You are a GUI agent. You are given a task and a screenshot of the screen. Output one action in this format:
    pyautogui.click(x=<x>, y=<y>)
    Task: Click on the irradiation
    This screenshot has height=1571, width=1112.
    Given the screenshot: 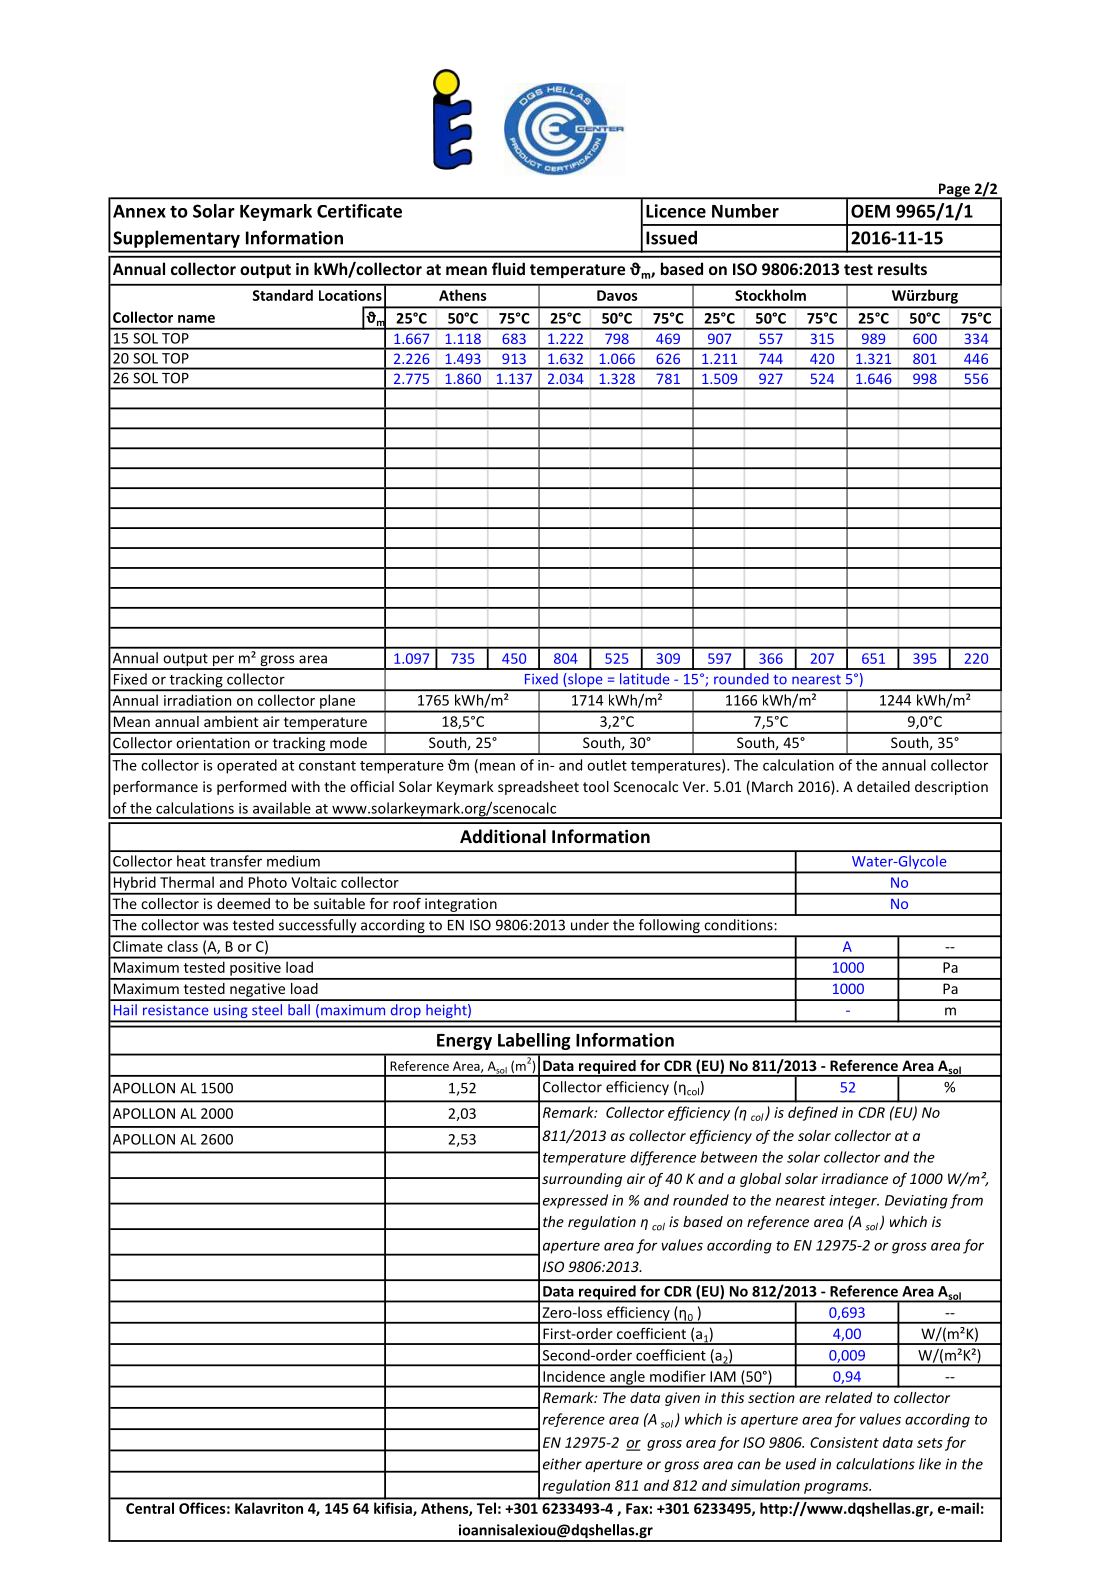 What is the action you would take?
    pyautogui.click(x=197, y=700)
